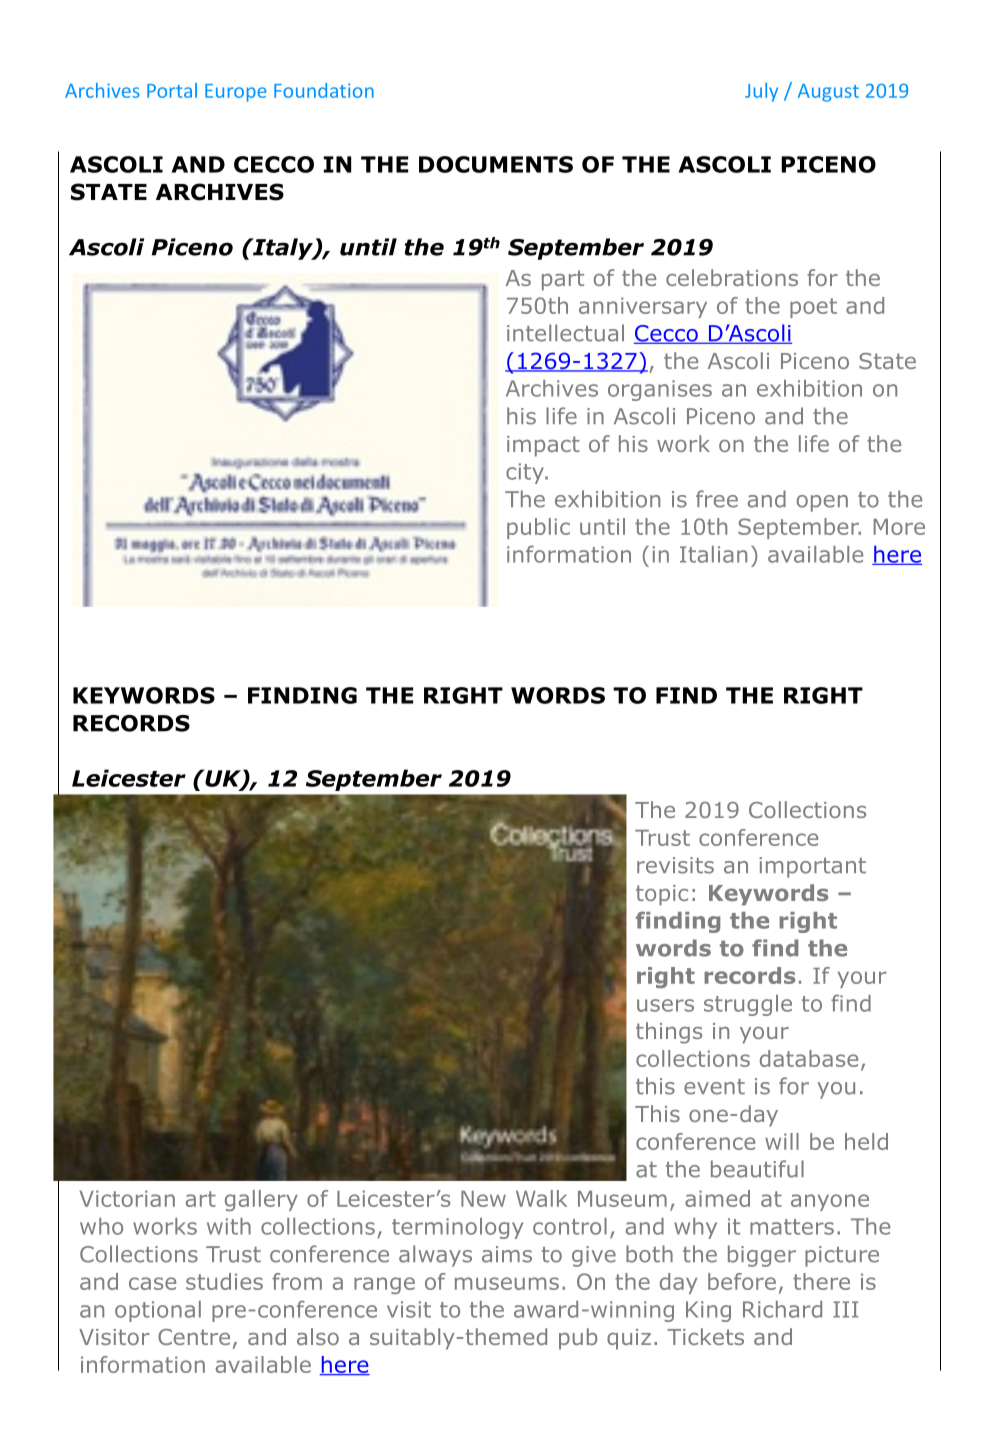 The image size is (995, 1437). What do you see at coordinates (496, 164) in the document?
I see `DOCUMENTS` at bounding box center [496, 164].
